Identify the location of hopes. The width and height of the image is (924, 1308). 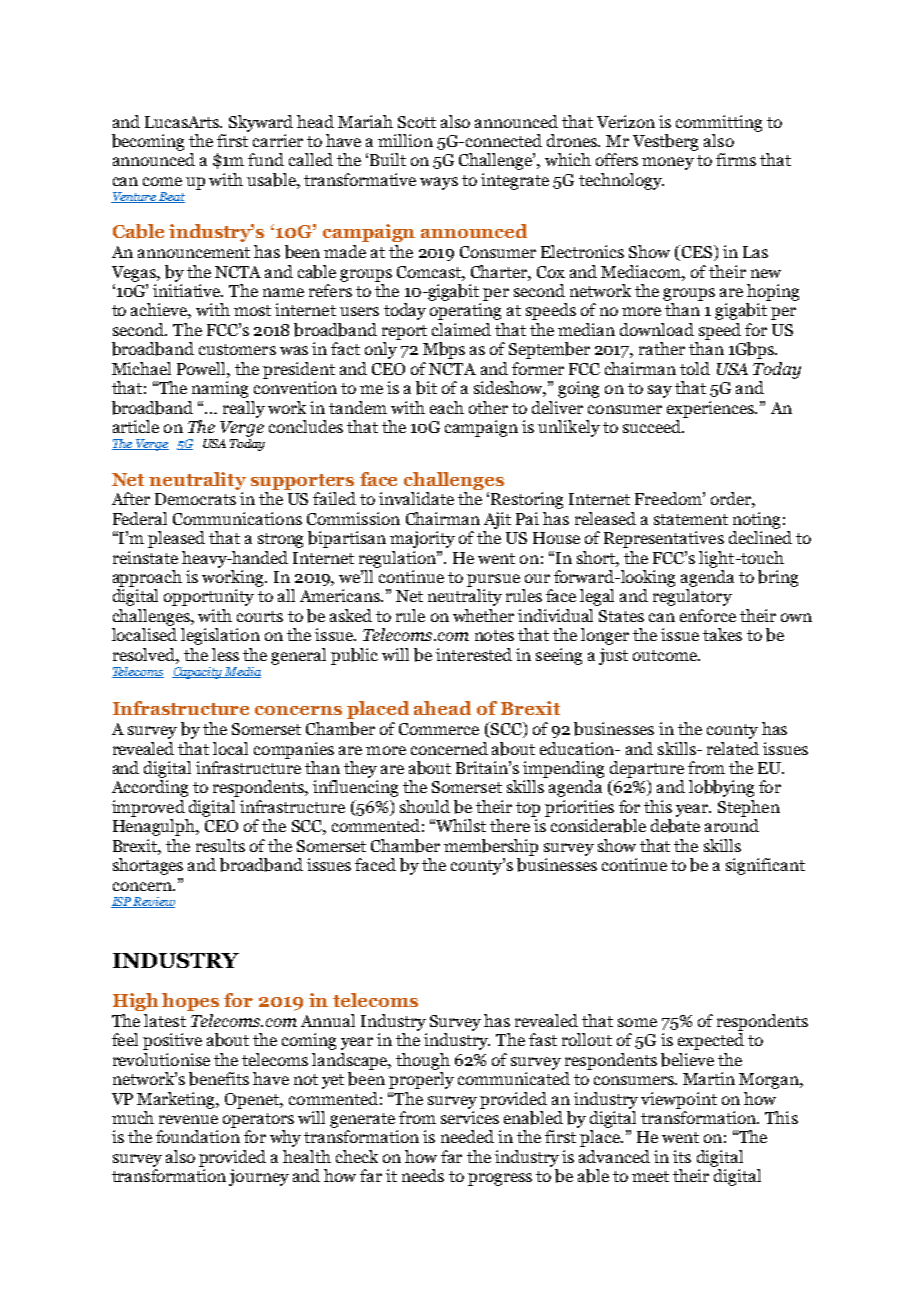
(190, 1002).
